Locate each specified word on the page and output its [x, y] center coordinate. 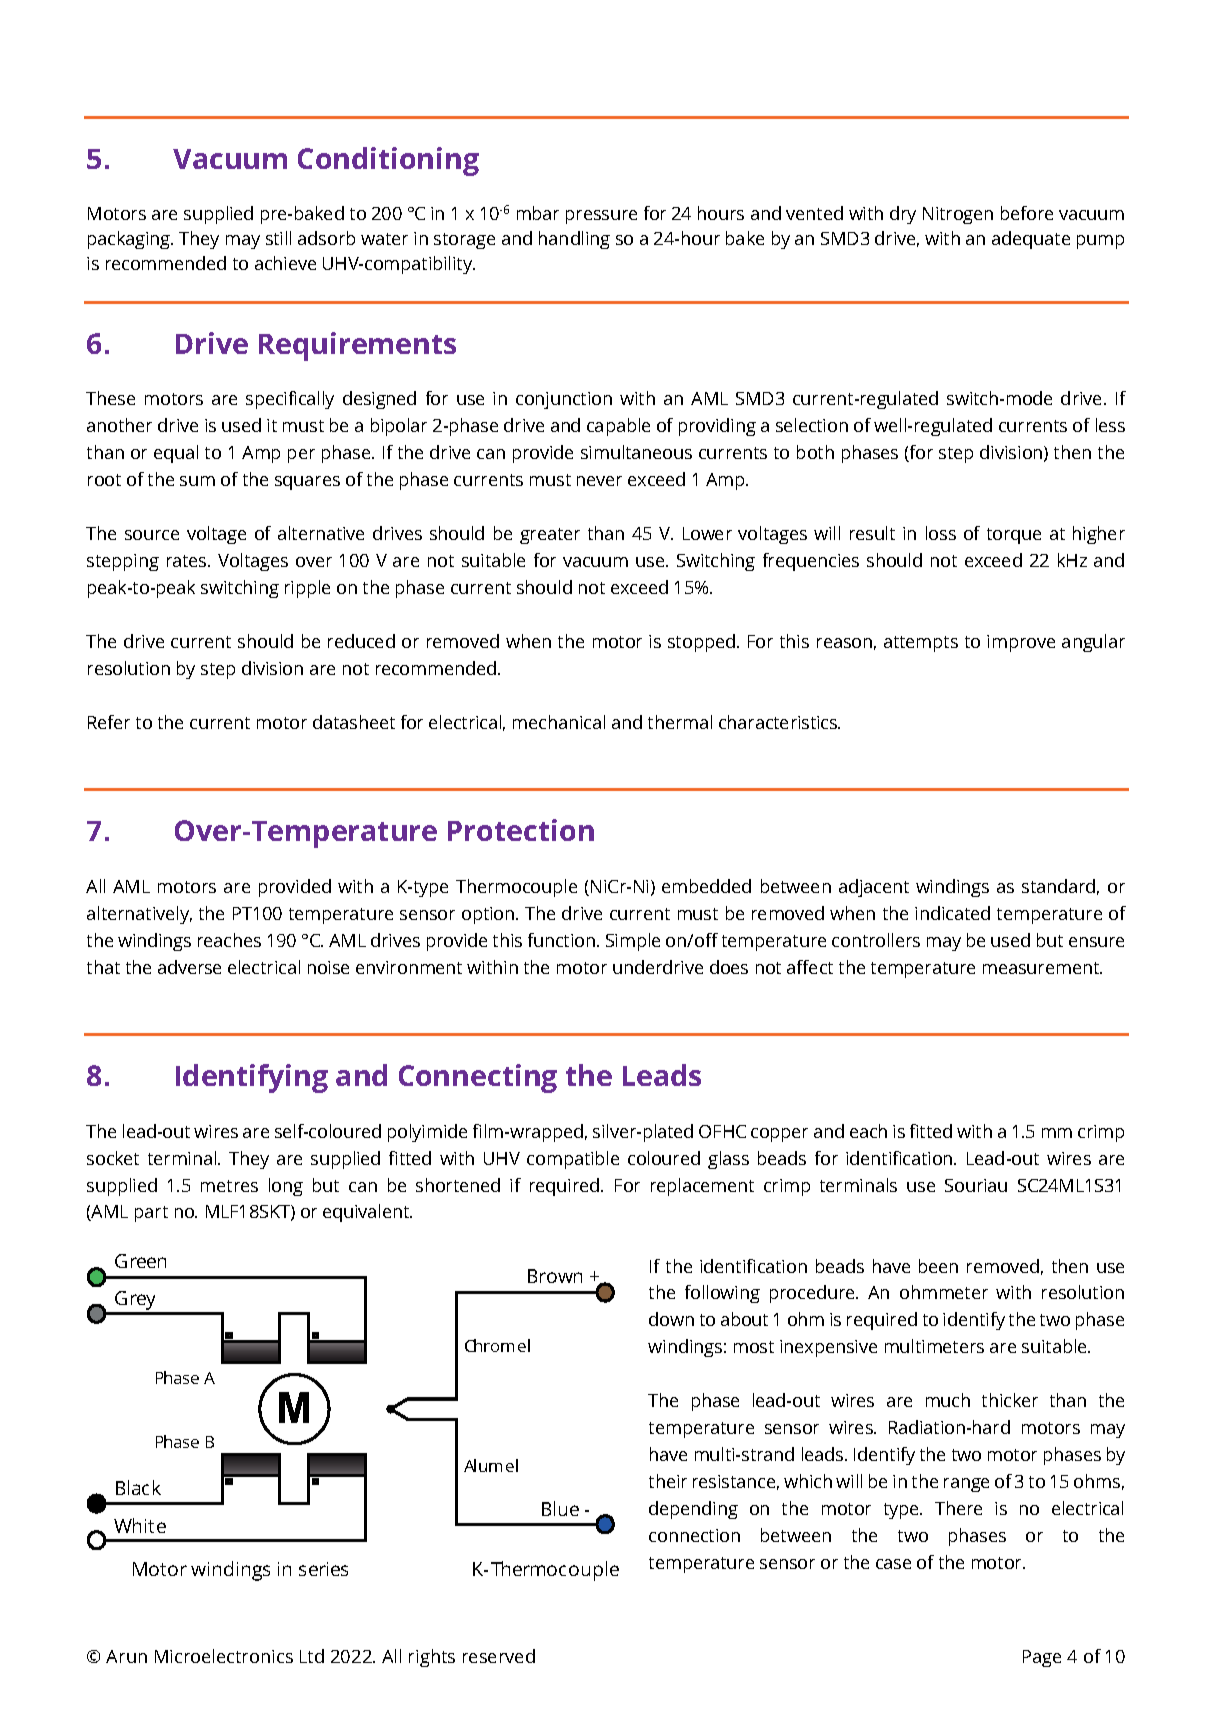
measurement [1042, 968]
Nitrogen [958, 215]
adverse [189, 967]
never [599, 481]
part [151, 1214]
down [671, 1319]
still [278, 238]
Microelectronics [224, 1656]
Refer [109, 722]
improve [1021, 643]
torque [1014, 536]
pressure [601, 217]
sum [197, 481]
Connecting [478, 1078]
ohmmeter [944, 1292]
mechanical [559, 722]
